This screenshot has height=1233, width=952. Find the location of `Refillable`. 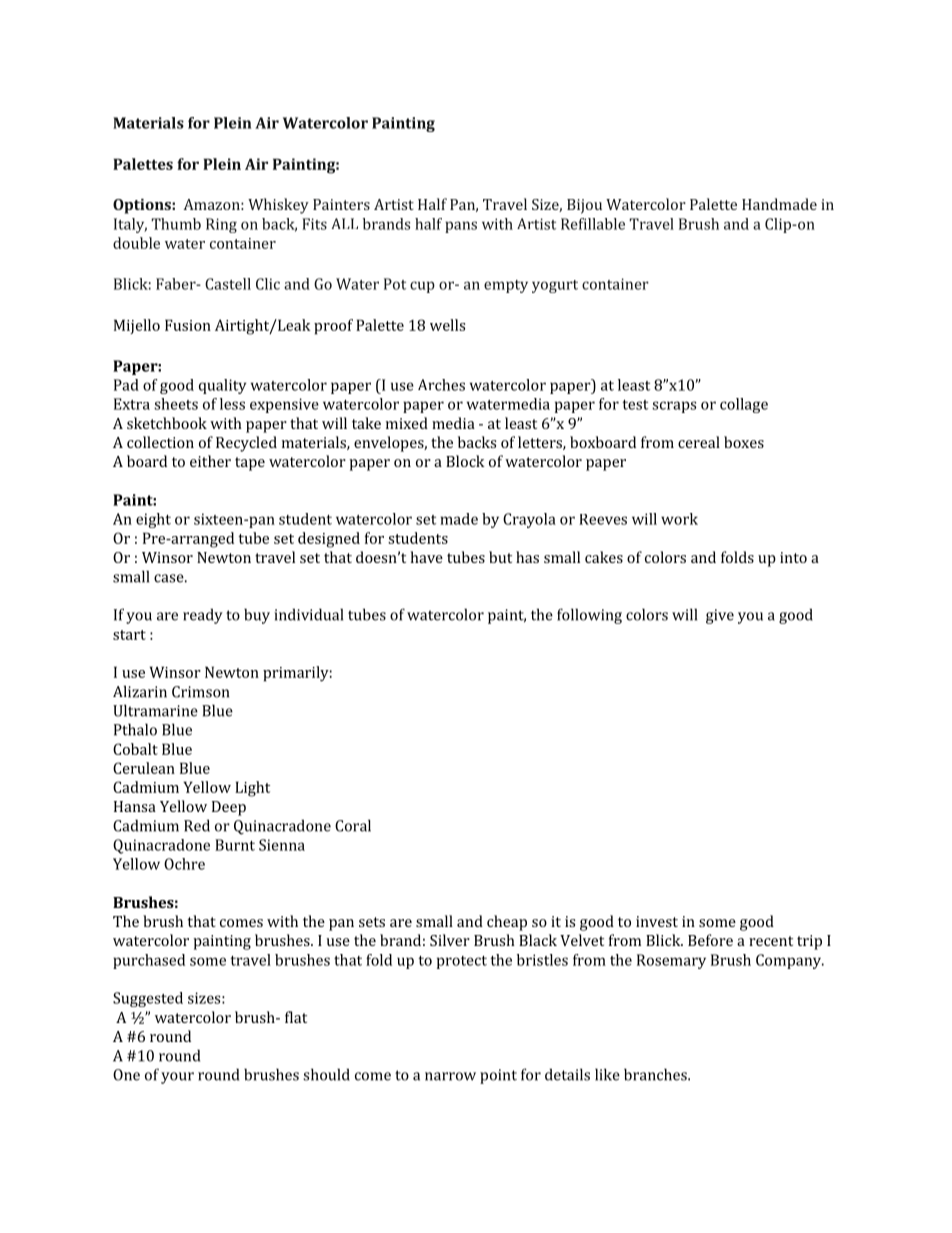

Refillable is located at coordinates (593, 224).
